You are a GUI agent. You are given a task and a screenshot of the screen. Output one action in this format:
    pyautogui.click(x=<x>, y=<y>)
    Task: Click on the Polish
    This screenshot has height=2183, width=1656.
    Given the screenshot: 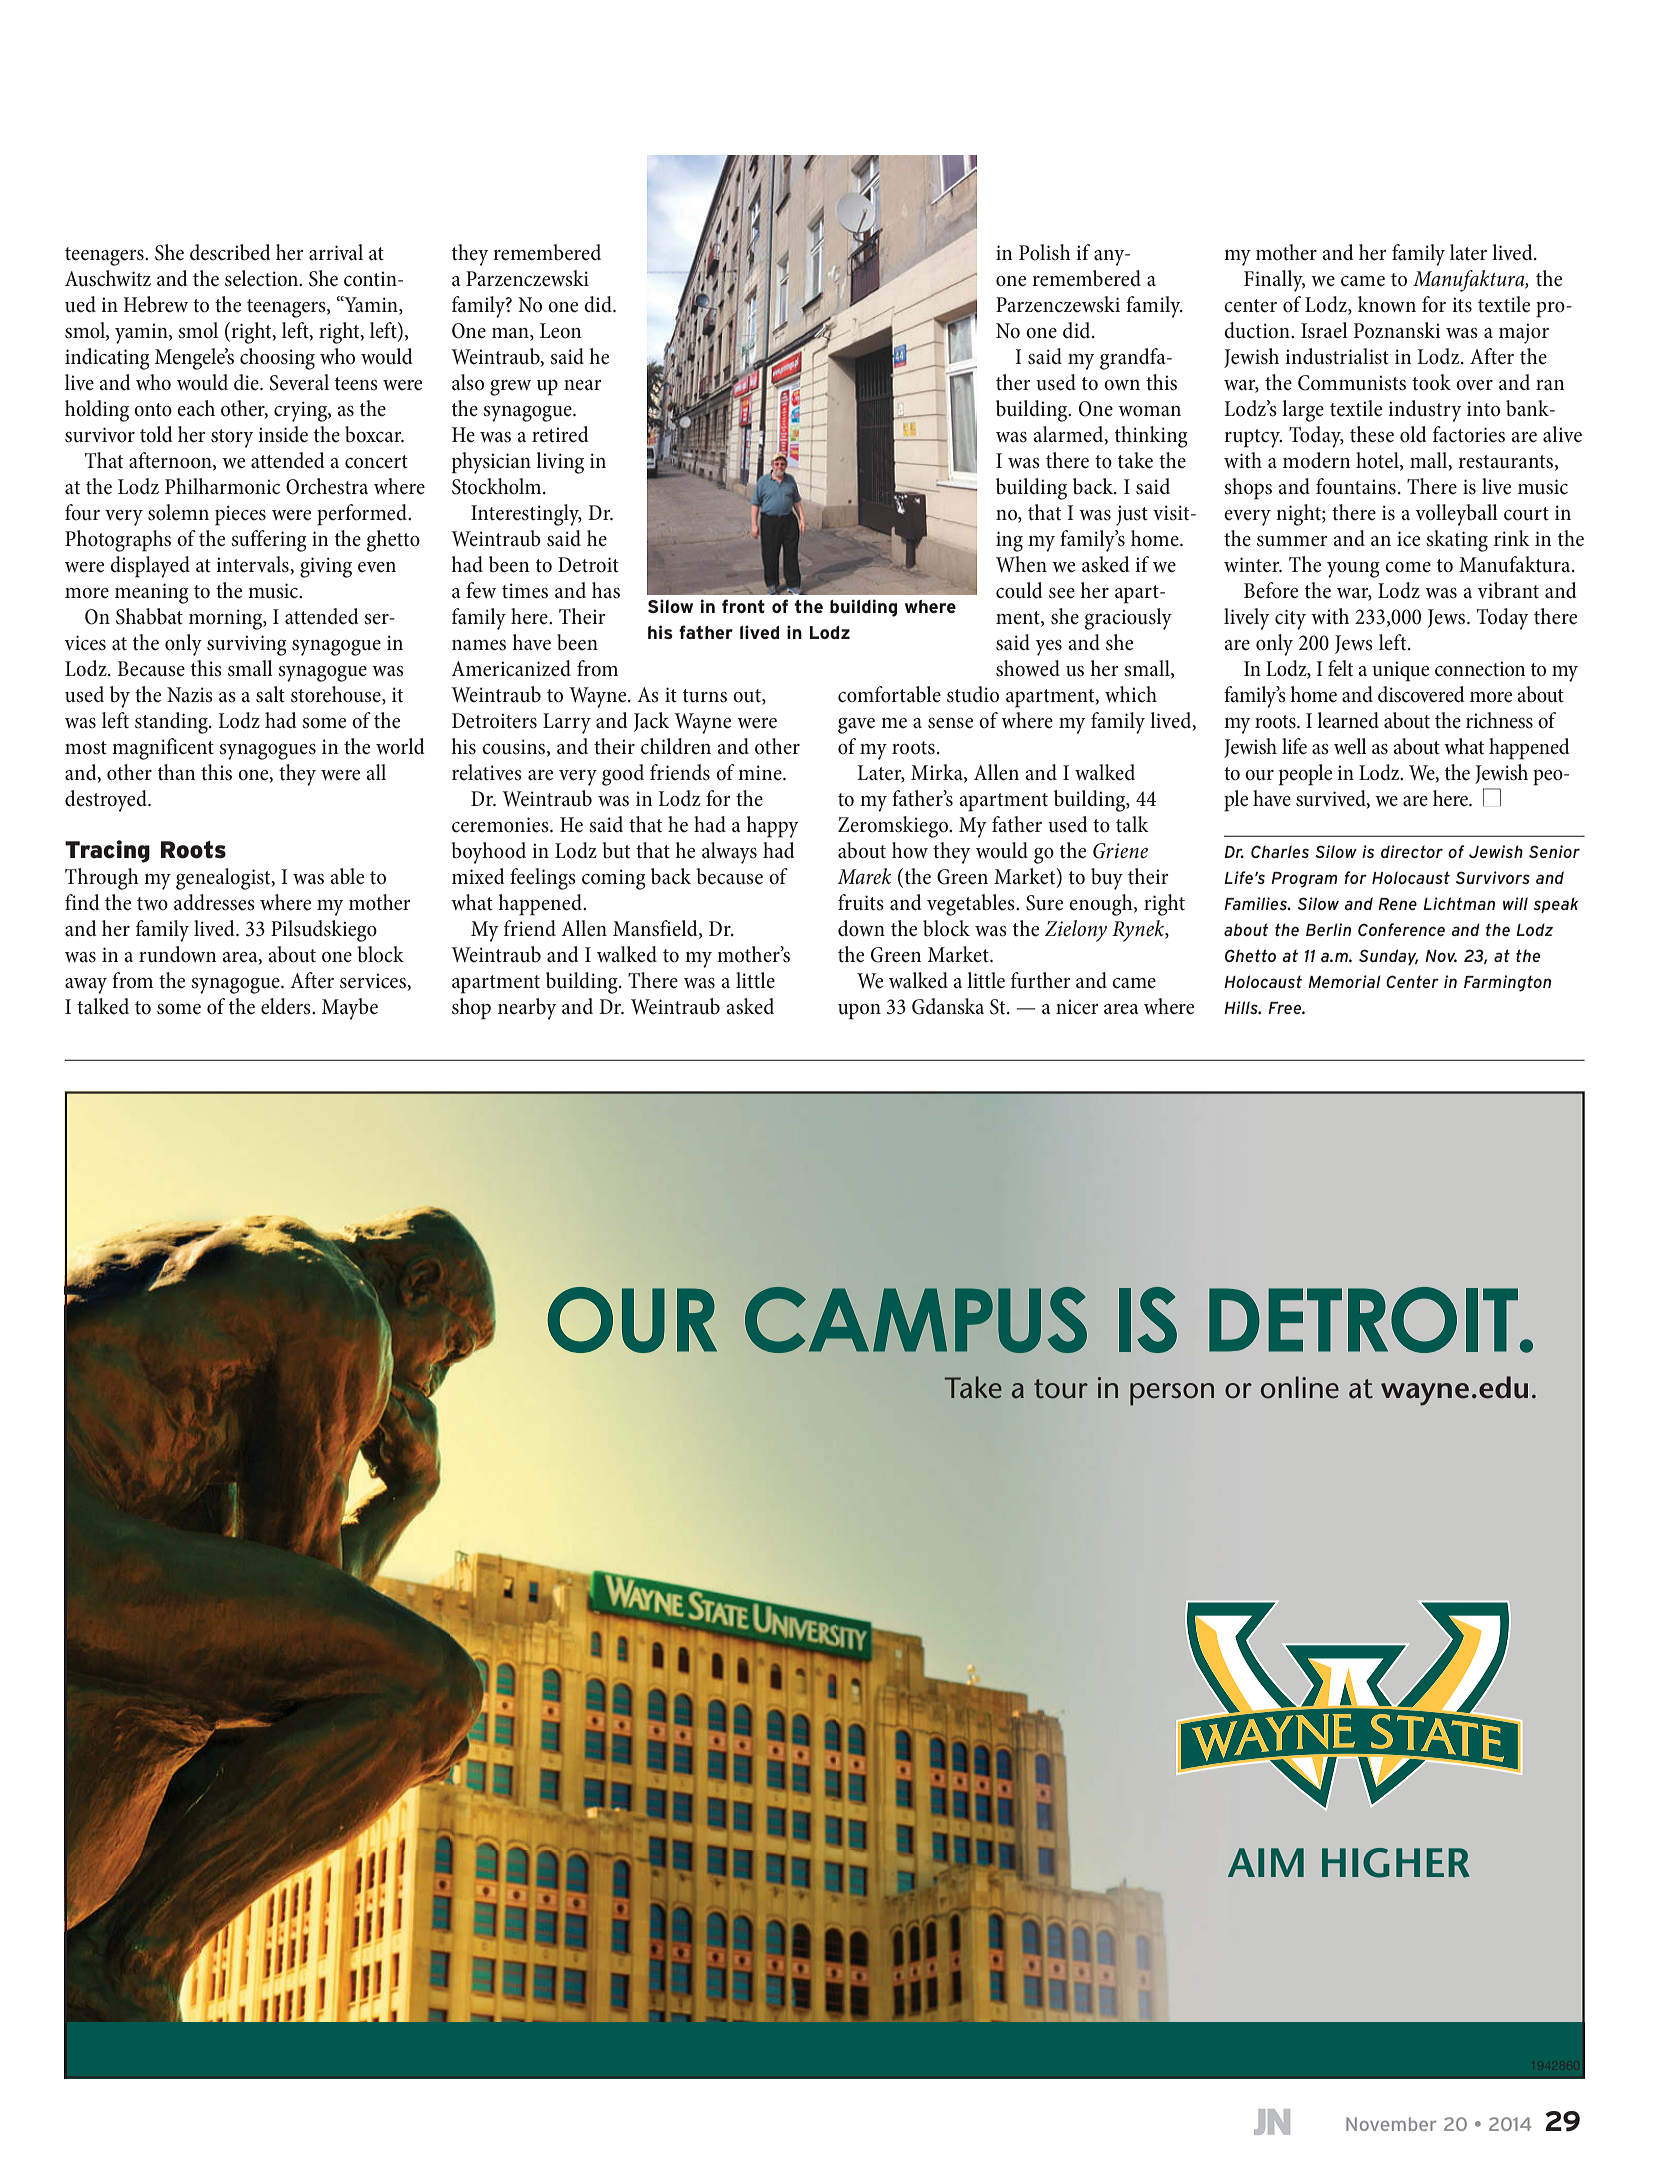 What is the action you would take?
    pyautogui.click(x=1045, y=252)
